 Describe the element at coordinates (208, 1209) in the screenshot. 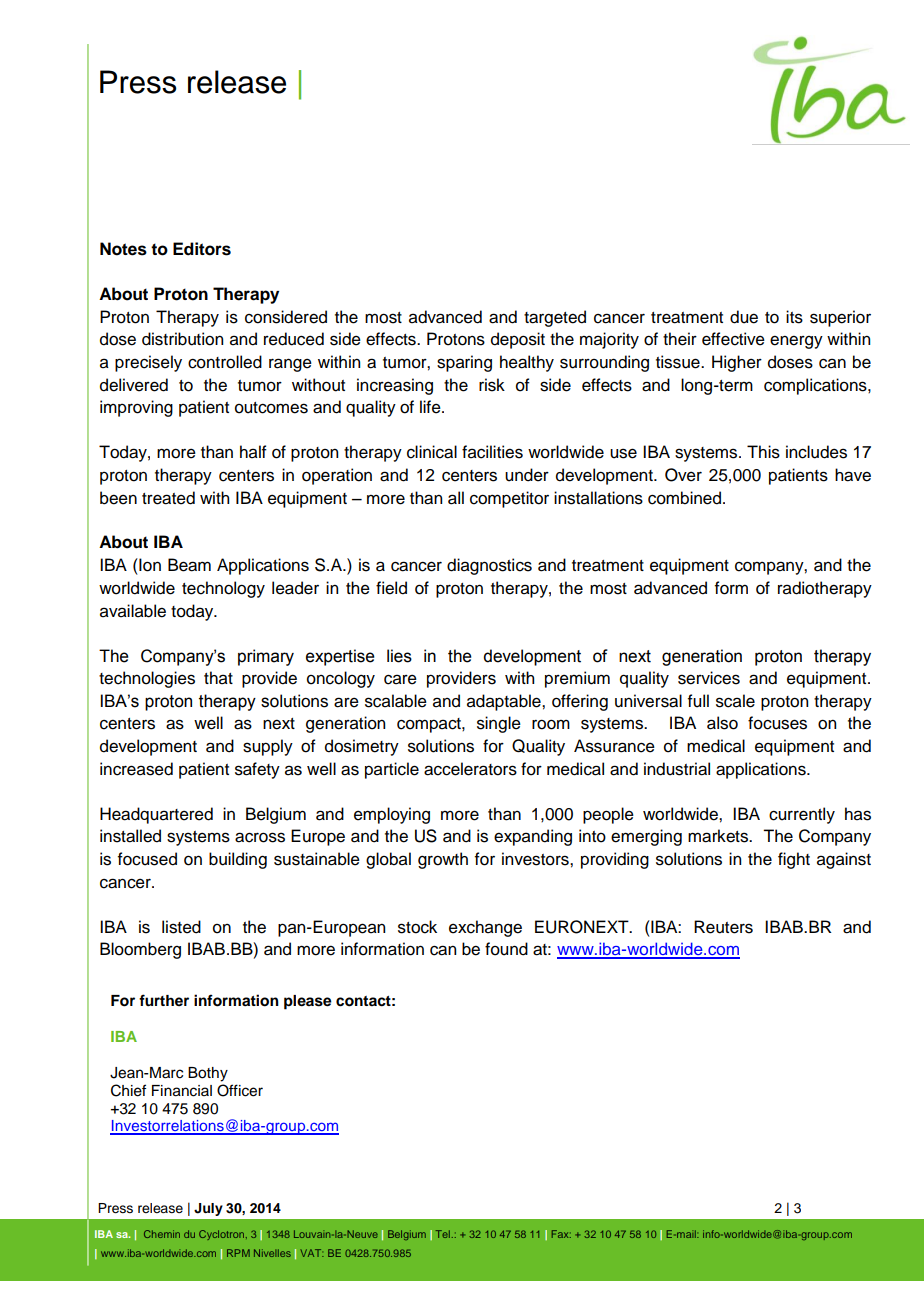

I see `July` at that location.
